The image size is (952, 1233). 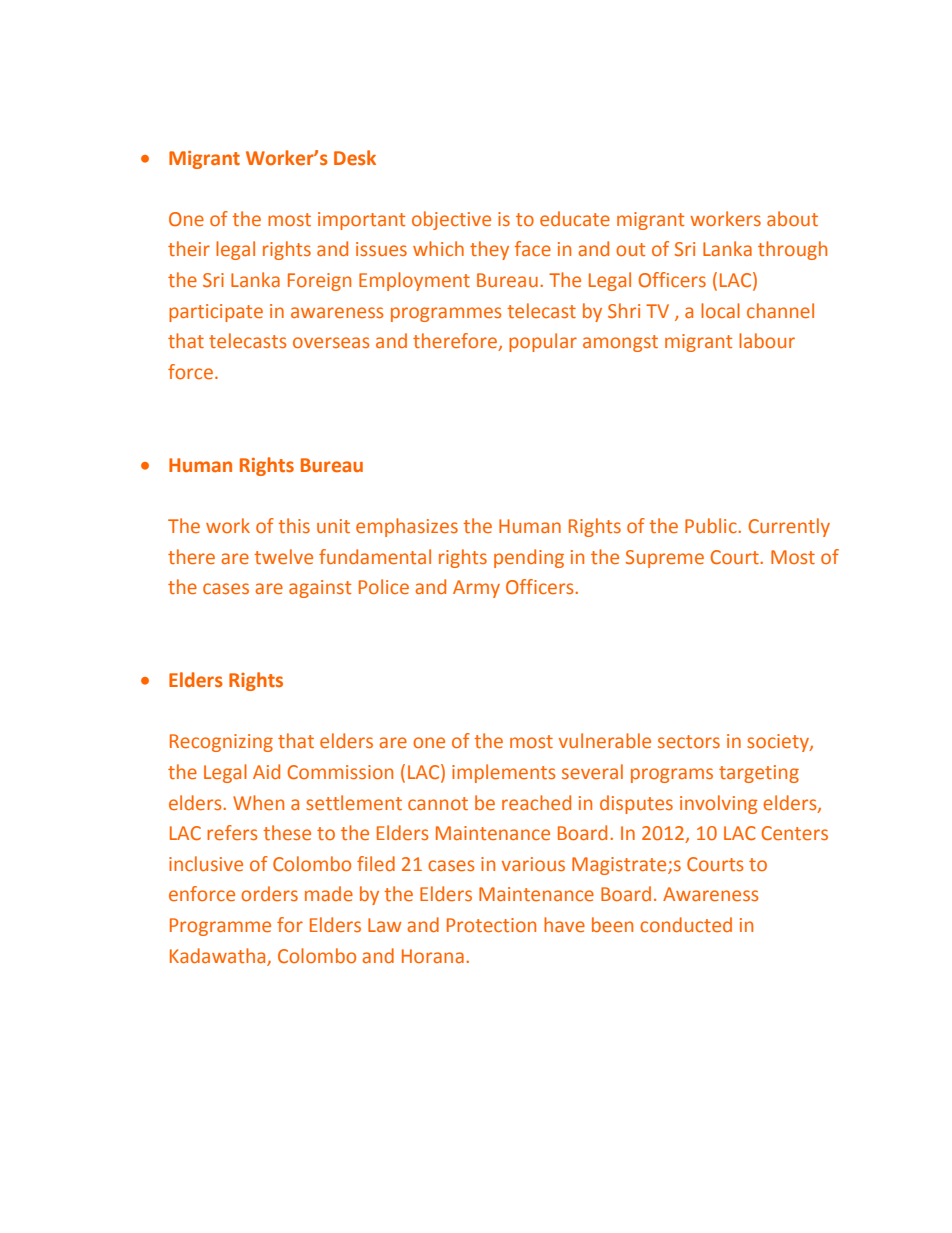 I want to click on orders, so click(x=269, y=893).
